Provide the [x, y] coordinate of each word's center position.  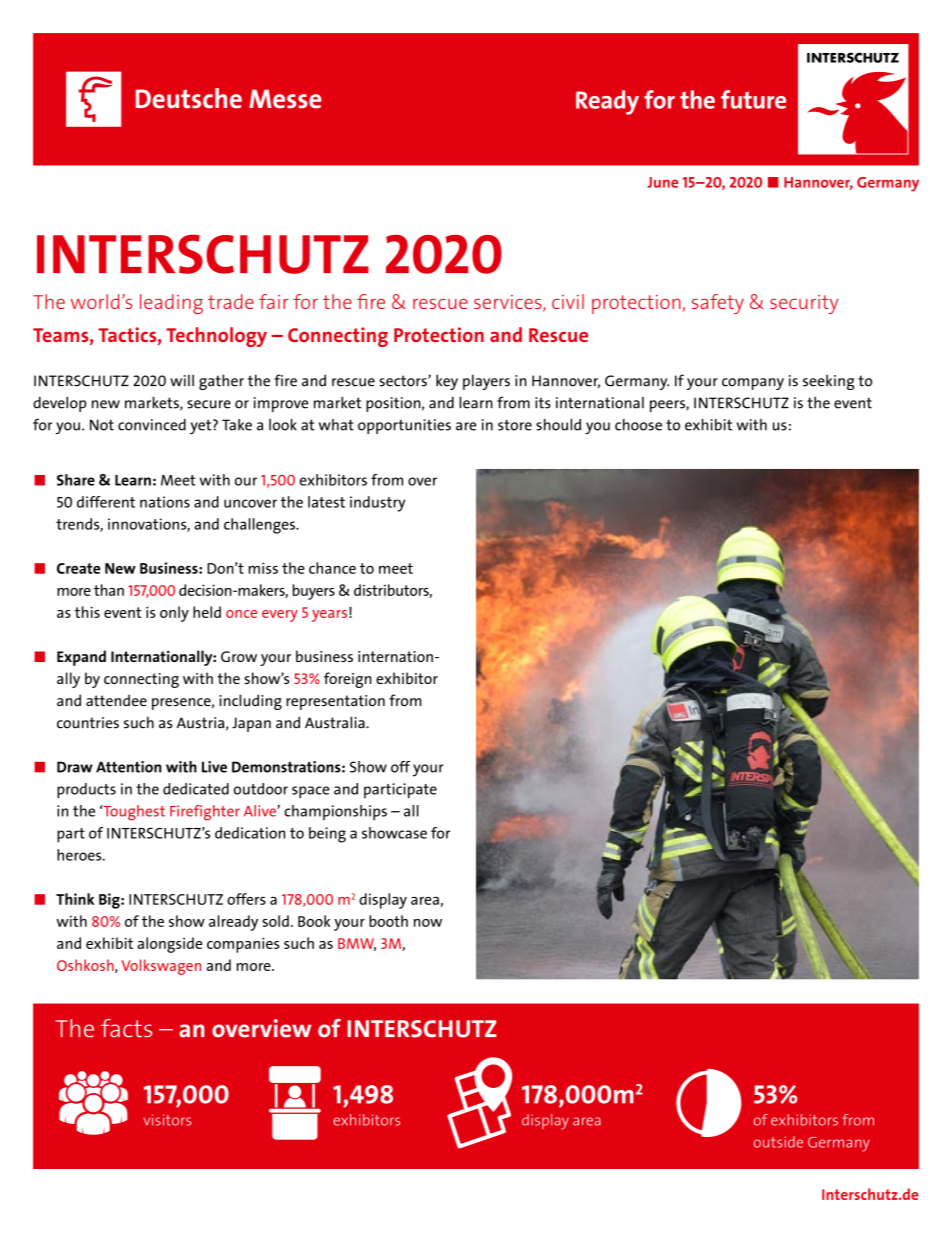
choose [638, 425]
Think [75, 899]
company [753, 384]
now [428, 923]
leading [171, 304]
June [662, 182]
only [174, 614]
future [753, 99]
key [447, 382]
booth [388, 921]
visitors [167, 1120]
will [182, 380]
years [329, 616]
